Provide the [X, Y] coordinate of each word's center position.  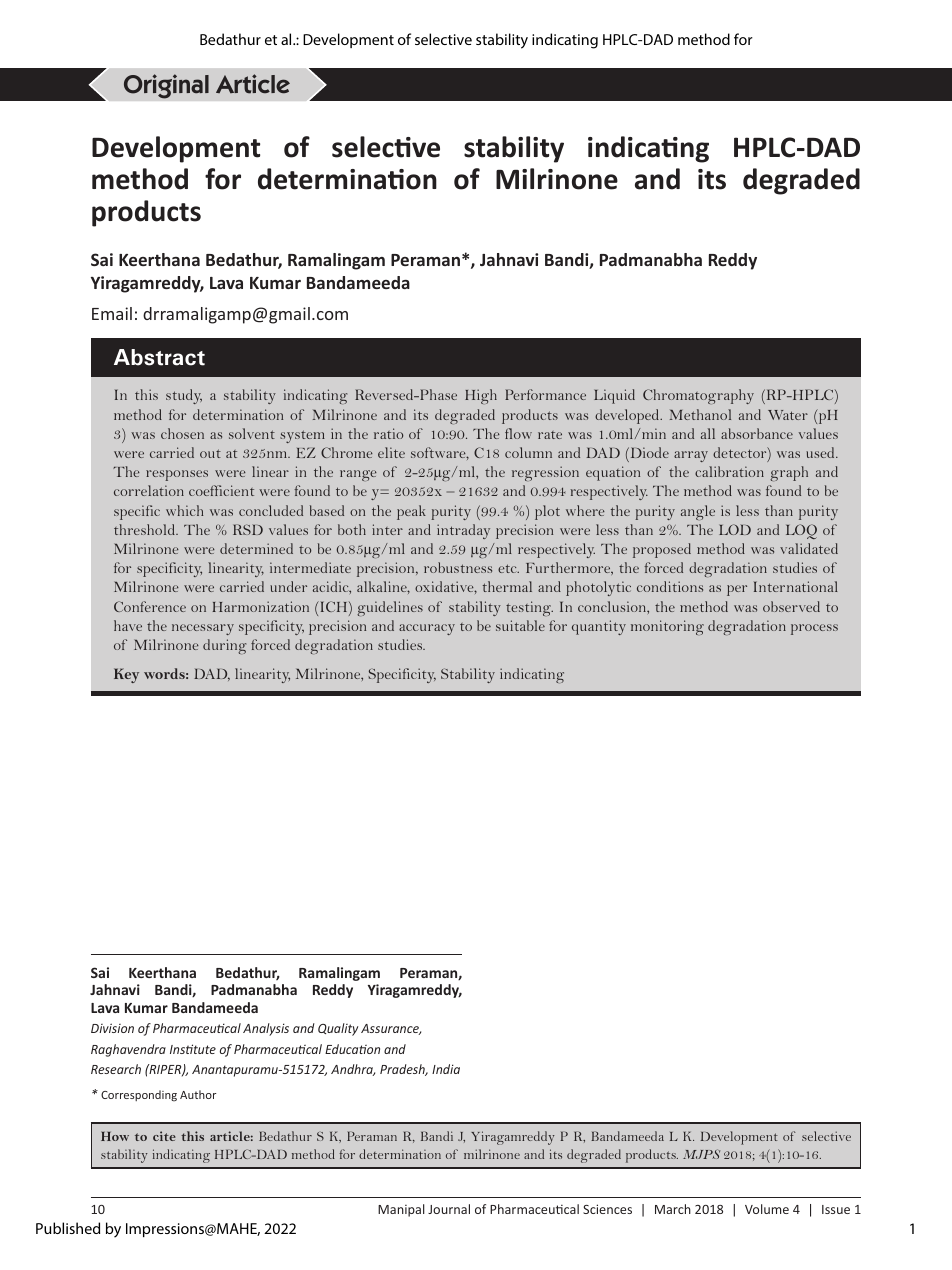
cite [164, 1136]
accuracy [427, 629]
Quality [338, 1029]
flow [518, 433]
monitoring [667, 627]
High [481, 396]
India [446, 1069]
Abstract [159, 357]
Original [166, 86]
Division [112, 1028]
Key [126, 675]
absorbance [757, 433]
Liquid [614, 396]
